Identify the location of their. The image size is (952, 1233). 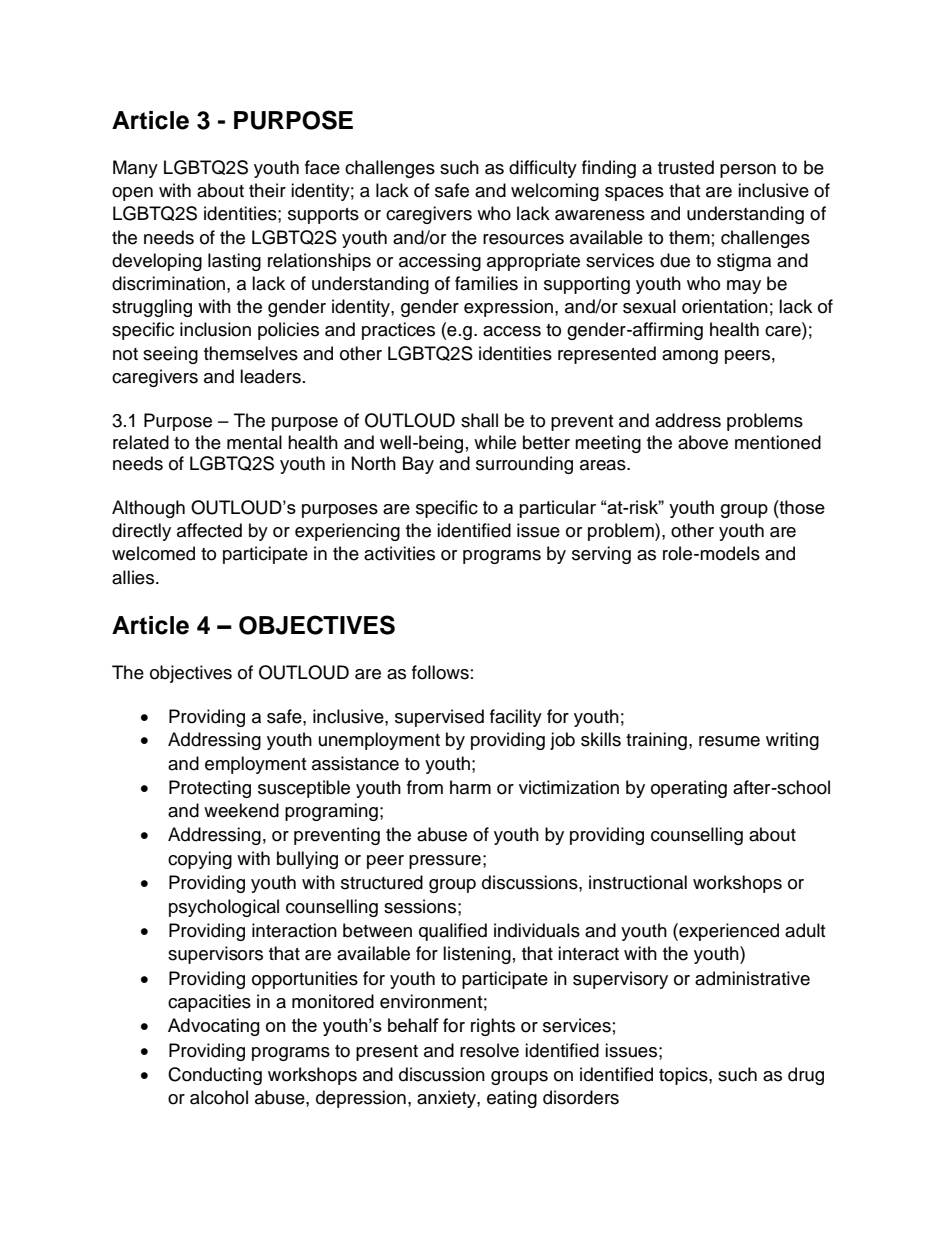
(267, 190).
